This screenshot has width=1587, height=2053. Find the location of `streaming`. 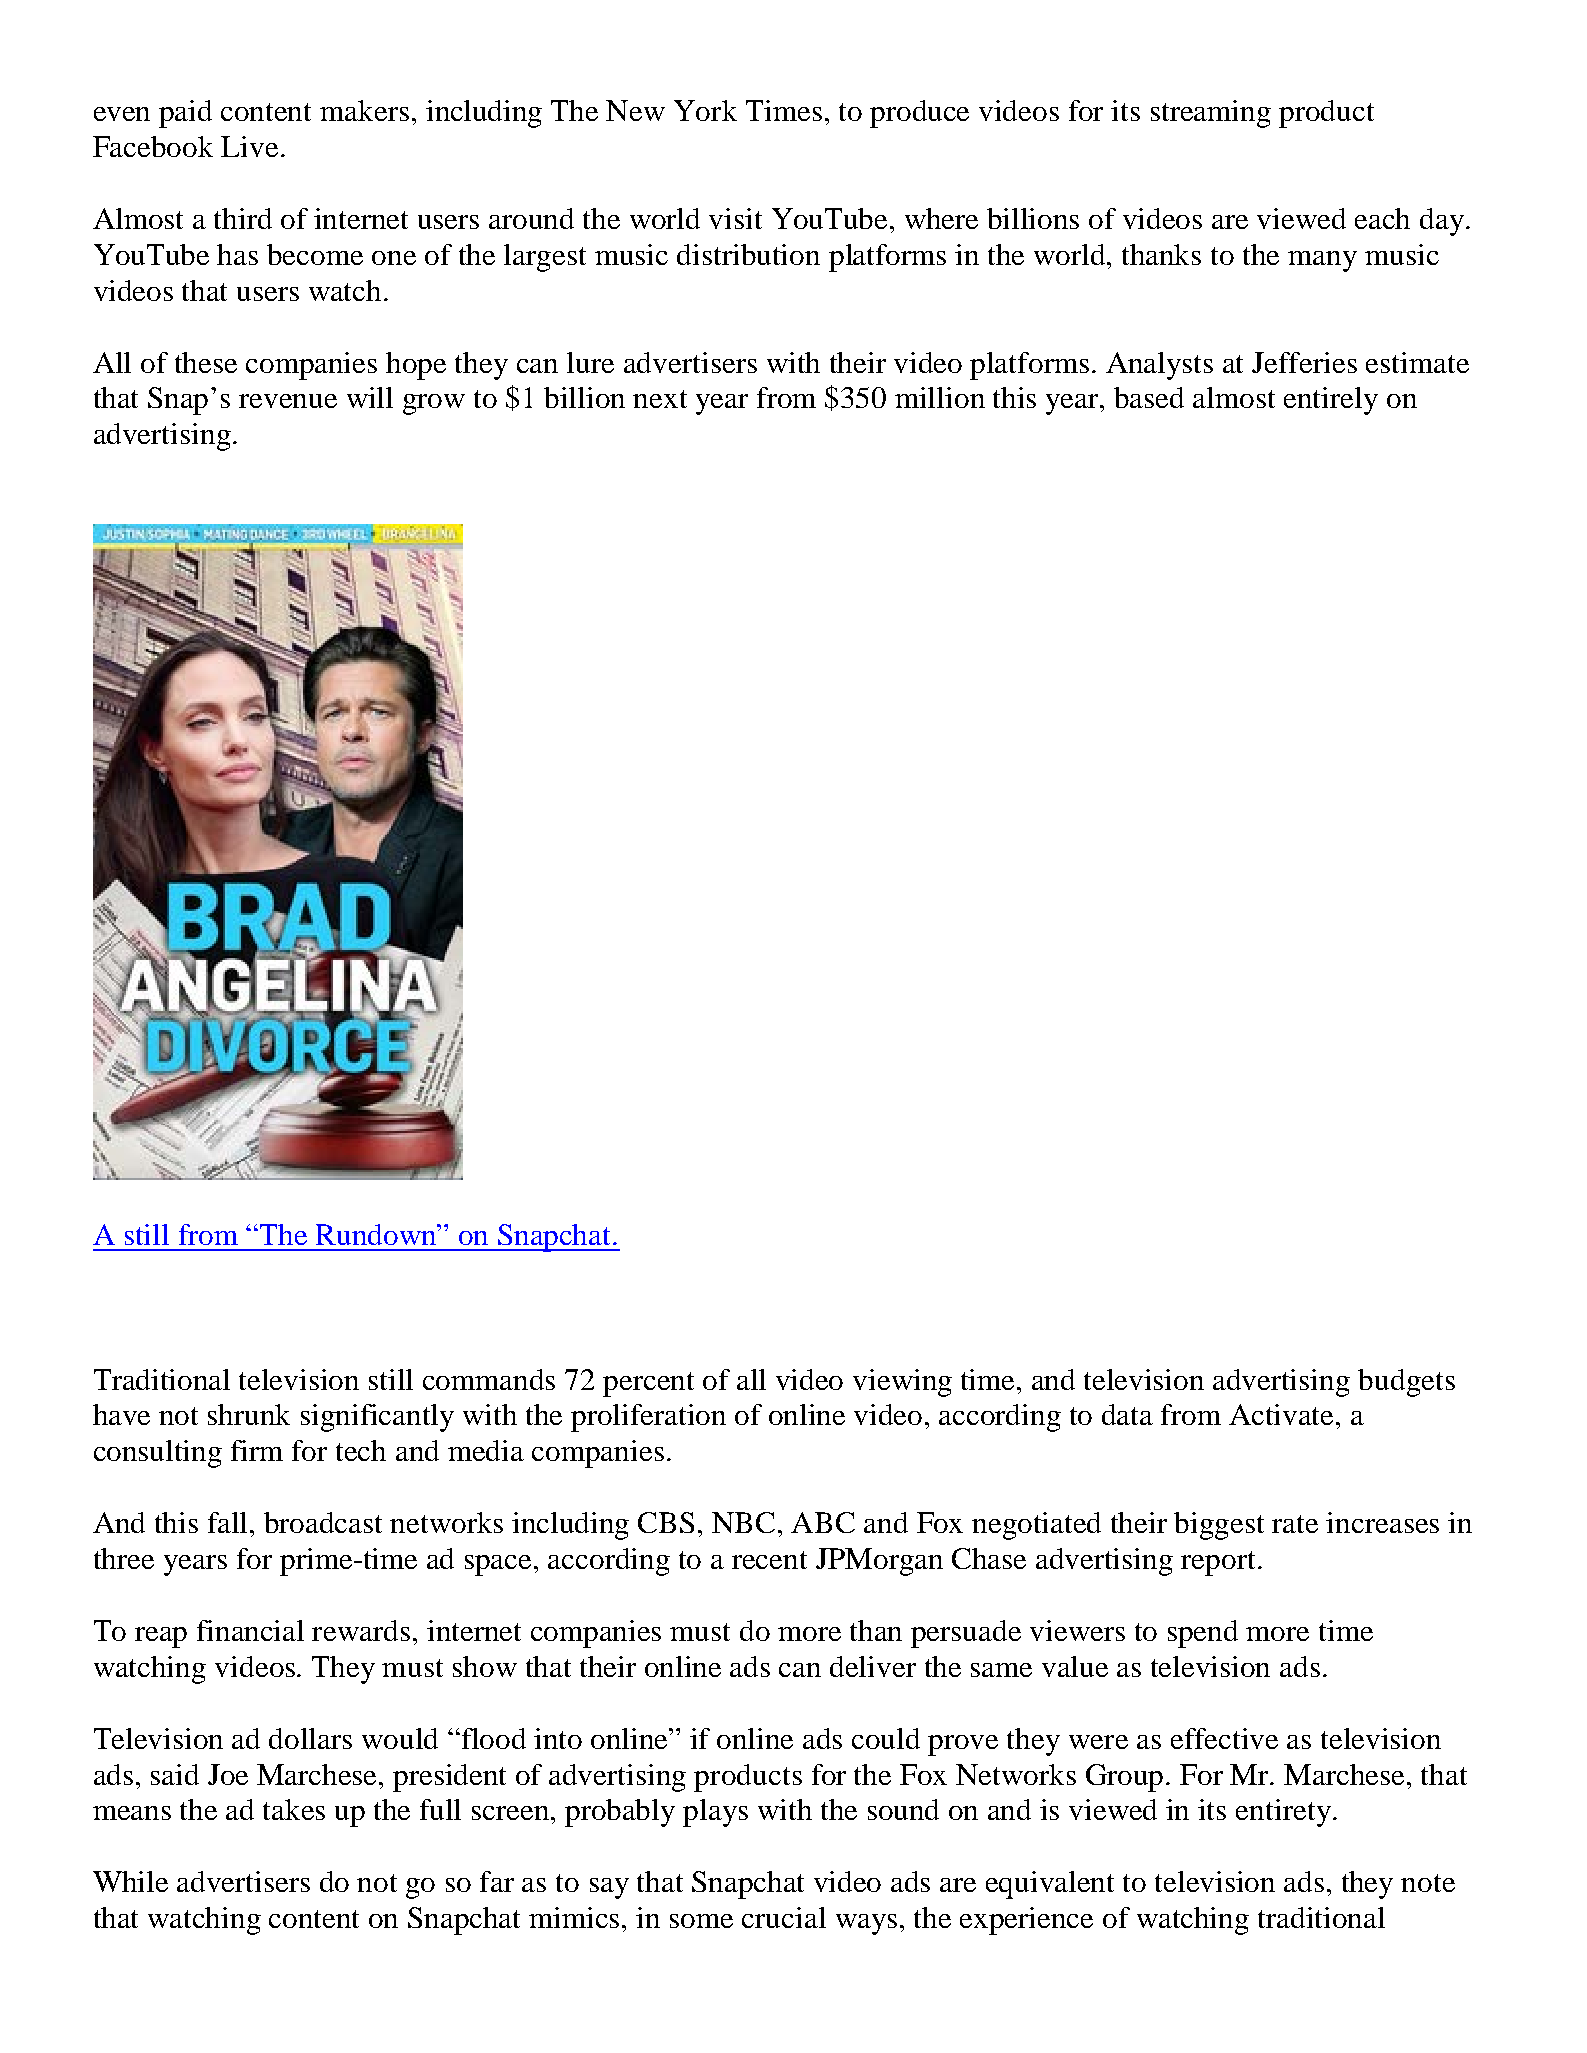

streaming is located at coordinates (1211, 114).
